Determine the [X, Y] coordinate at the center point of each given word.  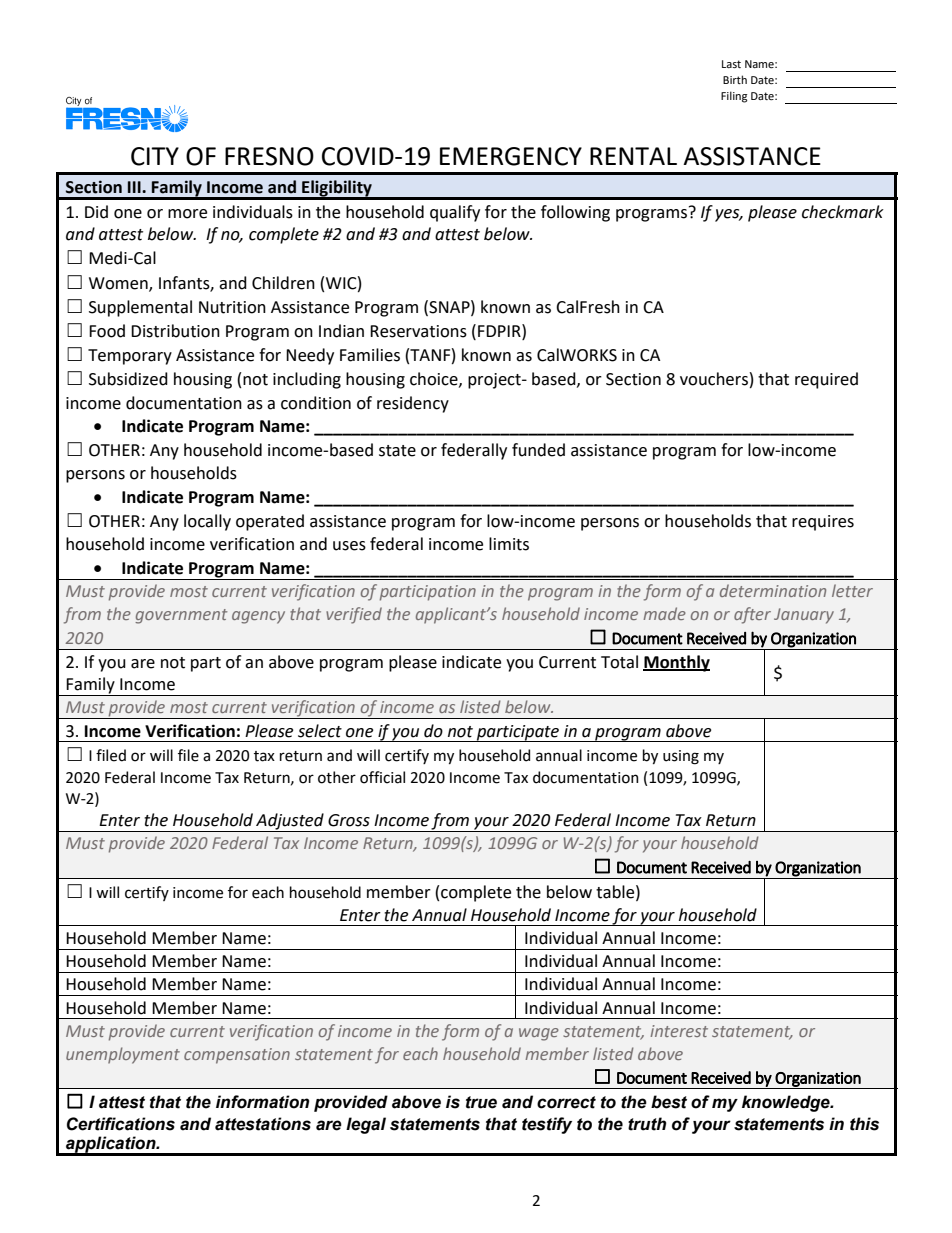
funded [538, 450]
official [382, 777]
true [481, 1102]
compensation [237, 1056]
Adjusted [290, 822]
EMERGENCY [511, 156]
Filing [734, 97]
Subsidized [128, 379]
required [826, 380]
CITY [155, 156]
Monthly [676, 663]
